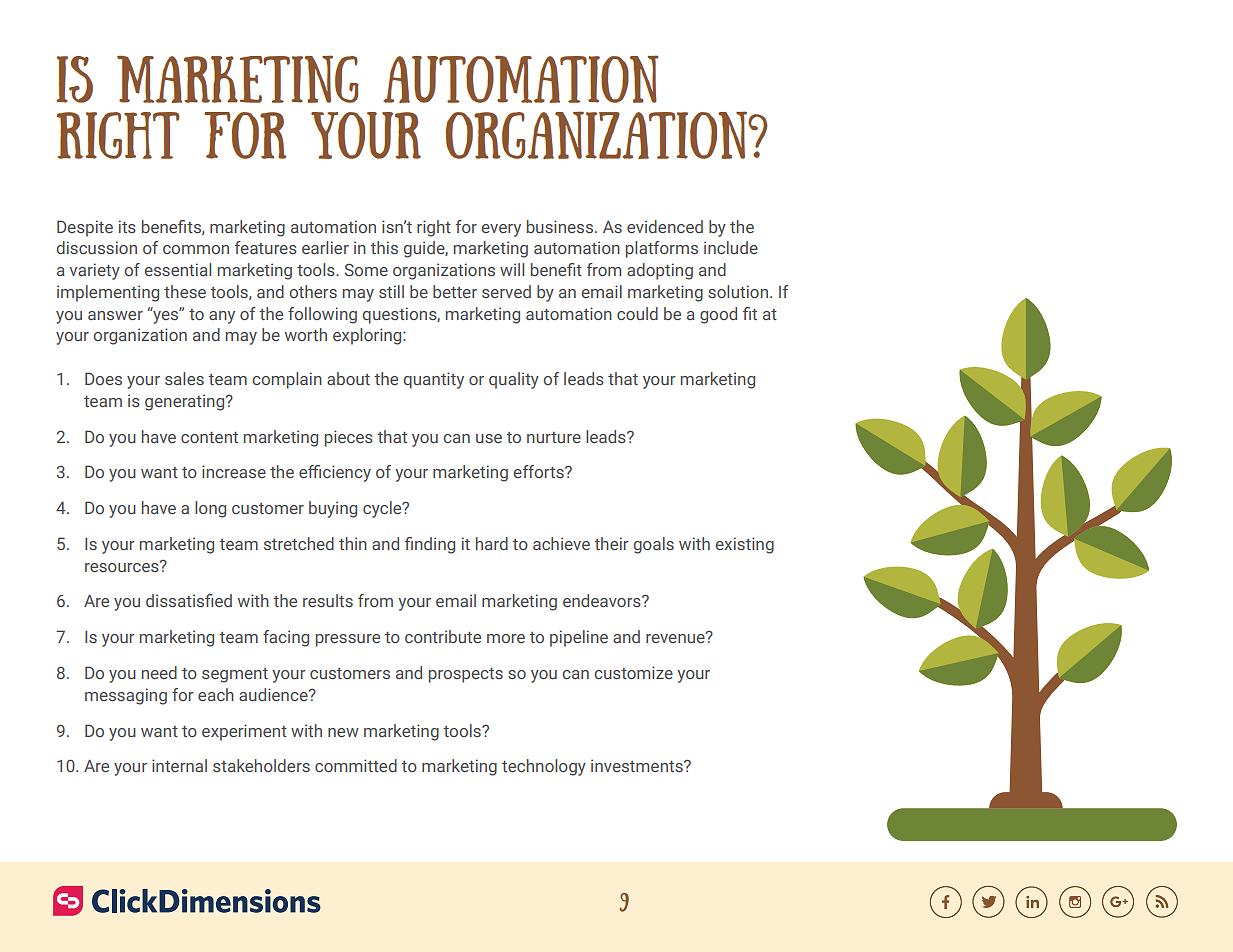  What do you see at coordinates (662, 249) in the screenshot?
I see `platforms` at bounding box center [662, 249].
